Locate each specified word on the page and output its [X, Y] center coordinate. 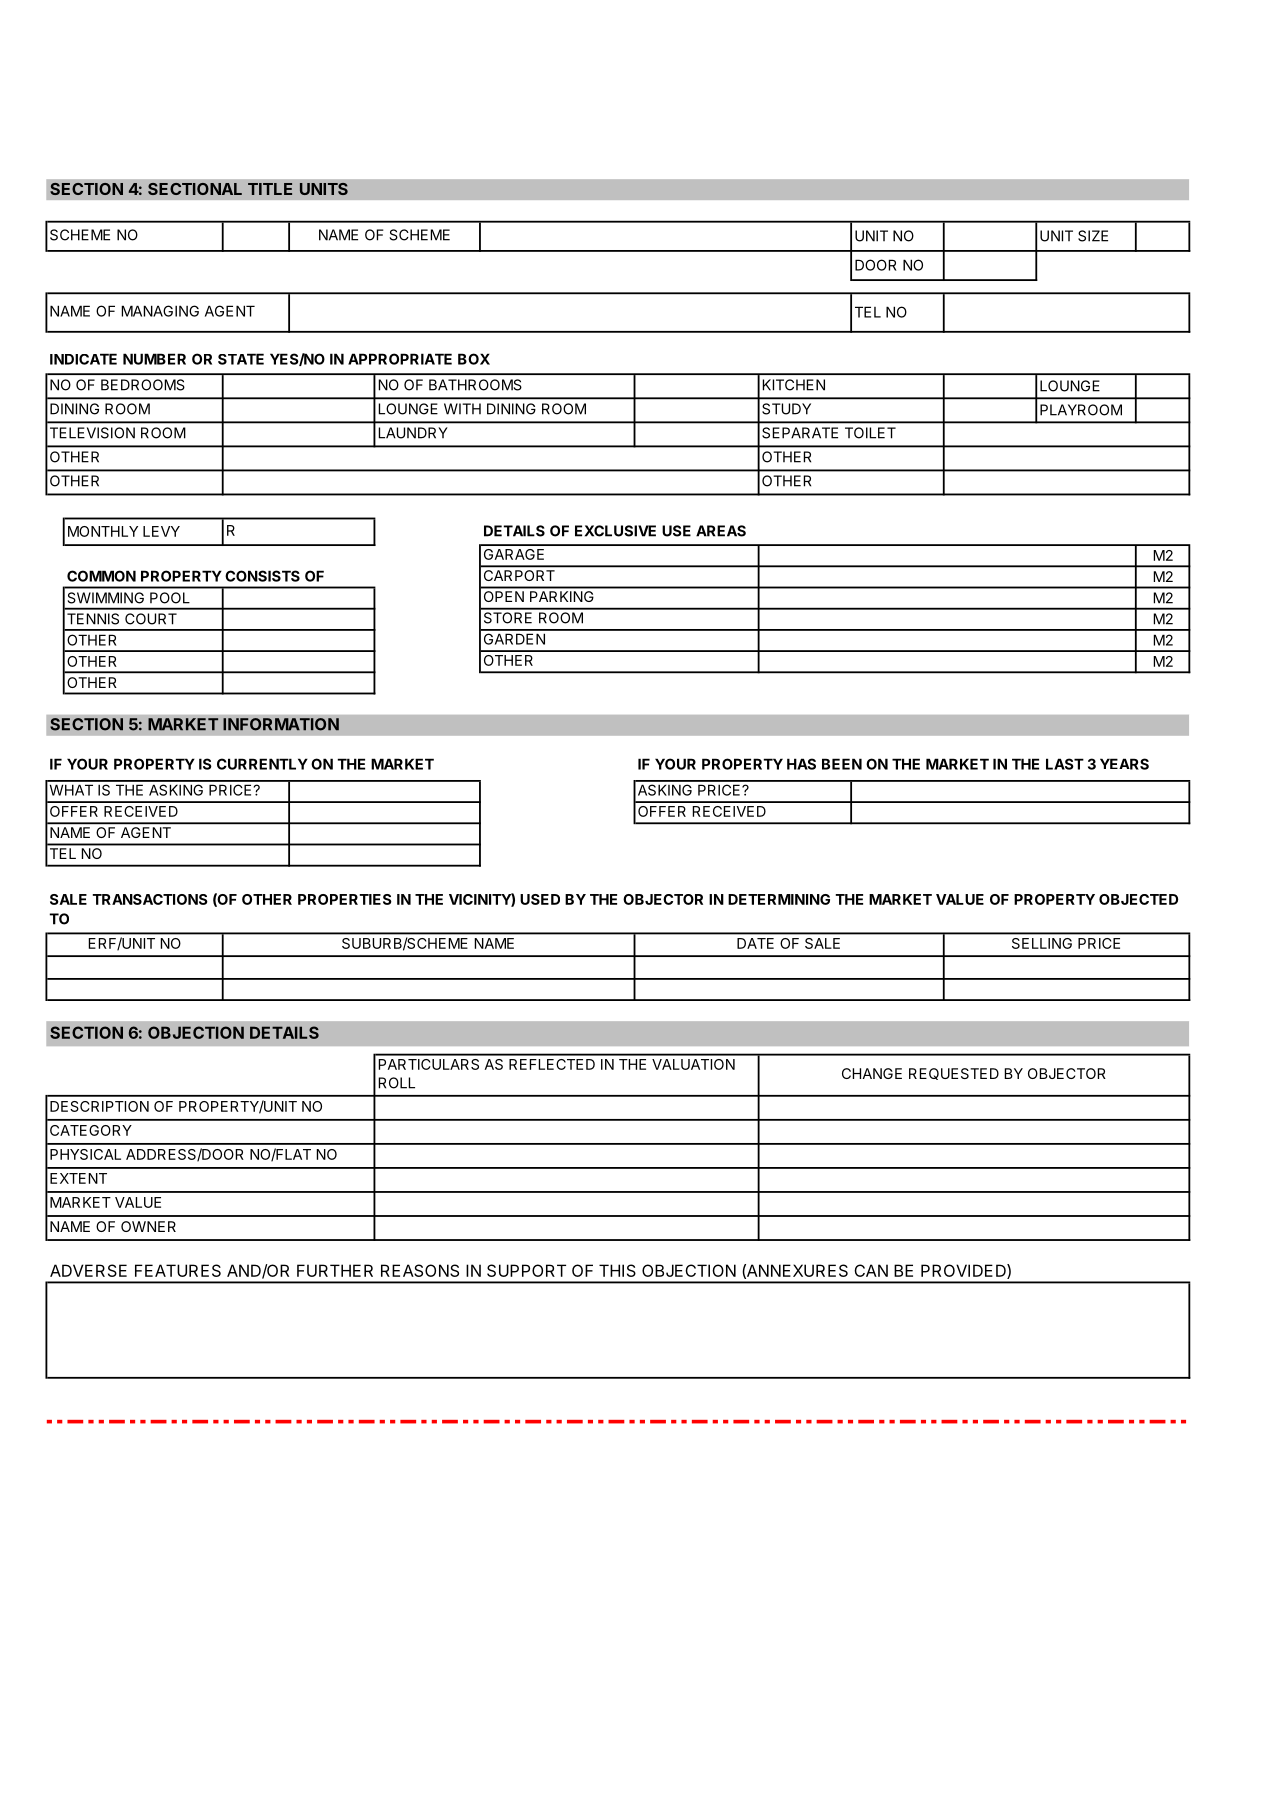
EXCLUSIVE [615, 531]
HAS [801, 764]
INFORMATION [281, 724]
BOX [474, 359]
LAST [1065, 764]
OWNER [148, 1226]
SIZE [1093, 236]
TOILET [870, 433]
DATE [755, 943]
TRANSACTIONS [150, 899]
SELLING [1042, 943]
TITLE [270, 189]
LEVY [161, 531]
